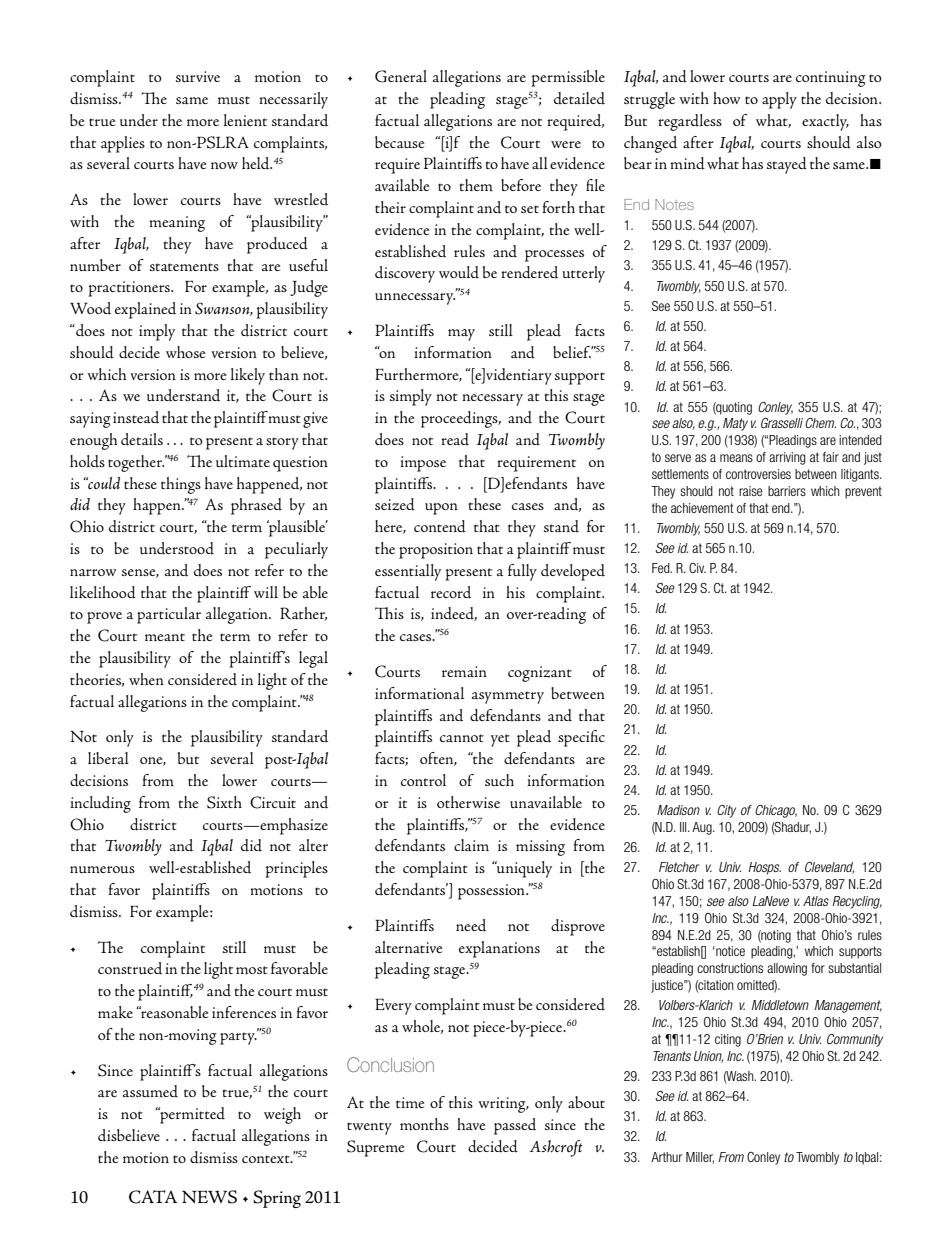 This page has width=952, height=1233. I want to click on General, so click(401, 76).
